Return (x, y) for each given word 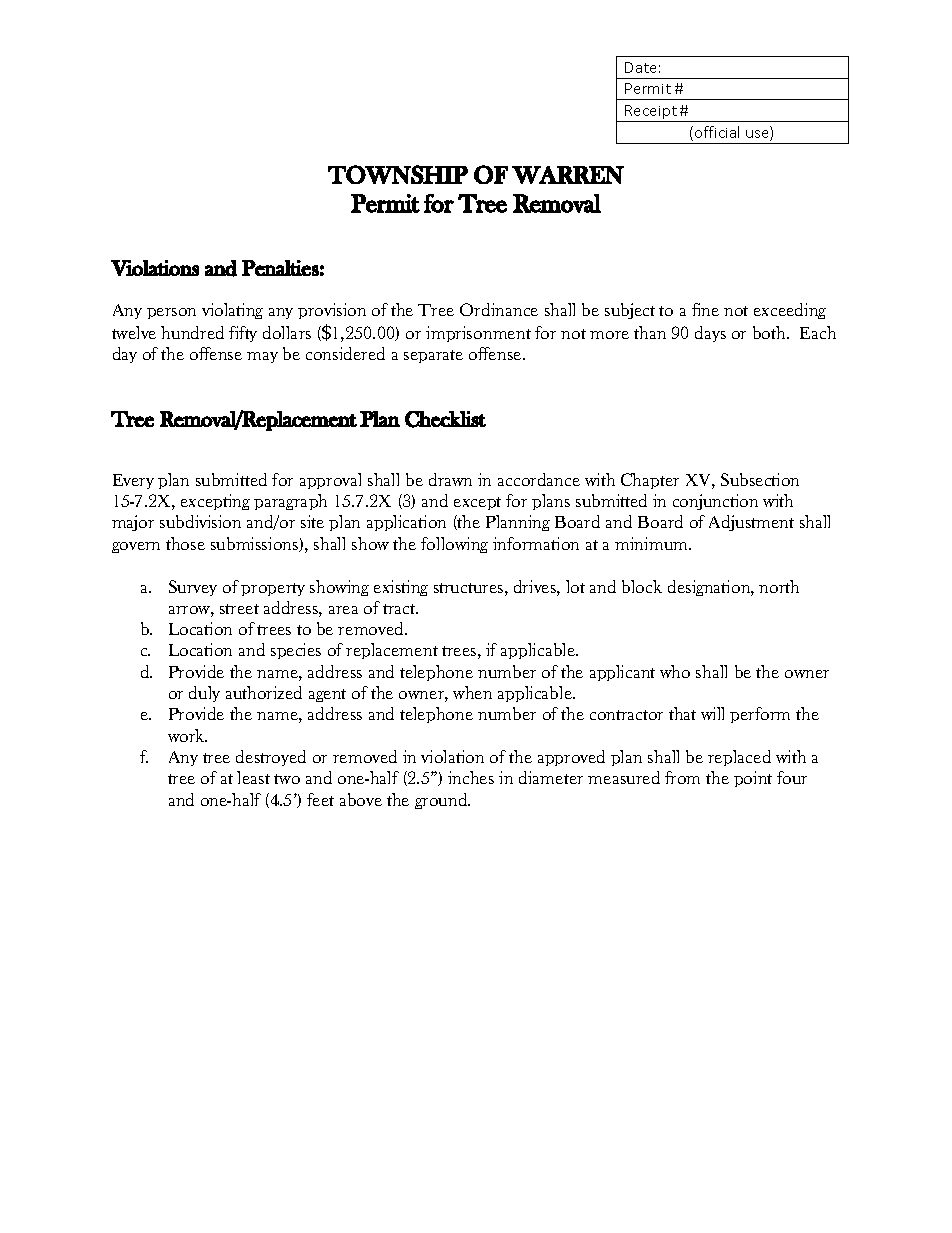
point (753, 779)
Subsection (760, 479)
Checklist (445, 419)
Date (640, 67)
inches (471, 777)
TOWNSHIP (398, 174)
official (717, 132)
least (253, 777)
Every (133, 481)
